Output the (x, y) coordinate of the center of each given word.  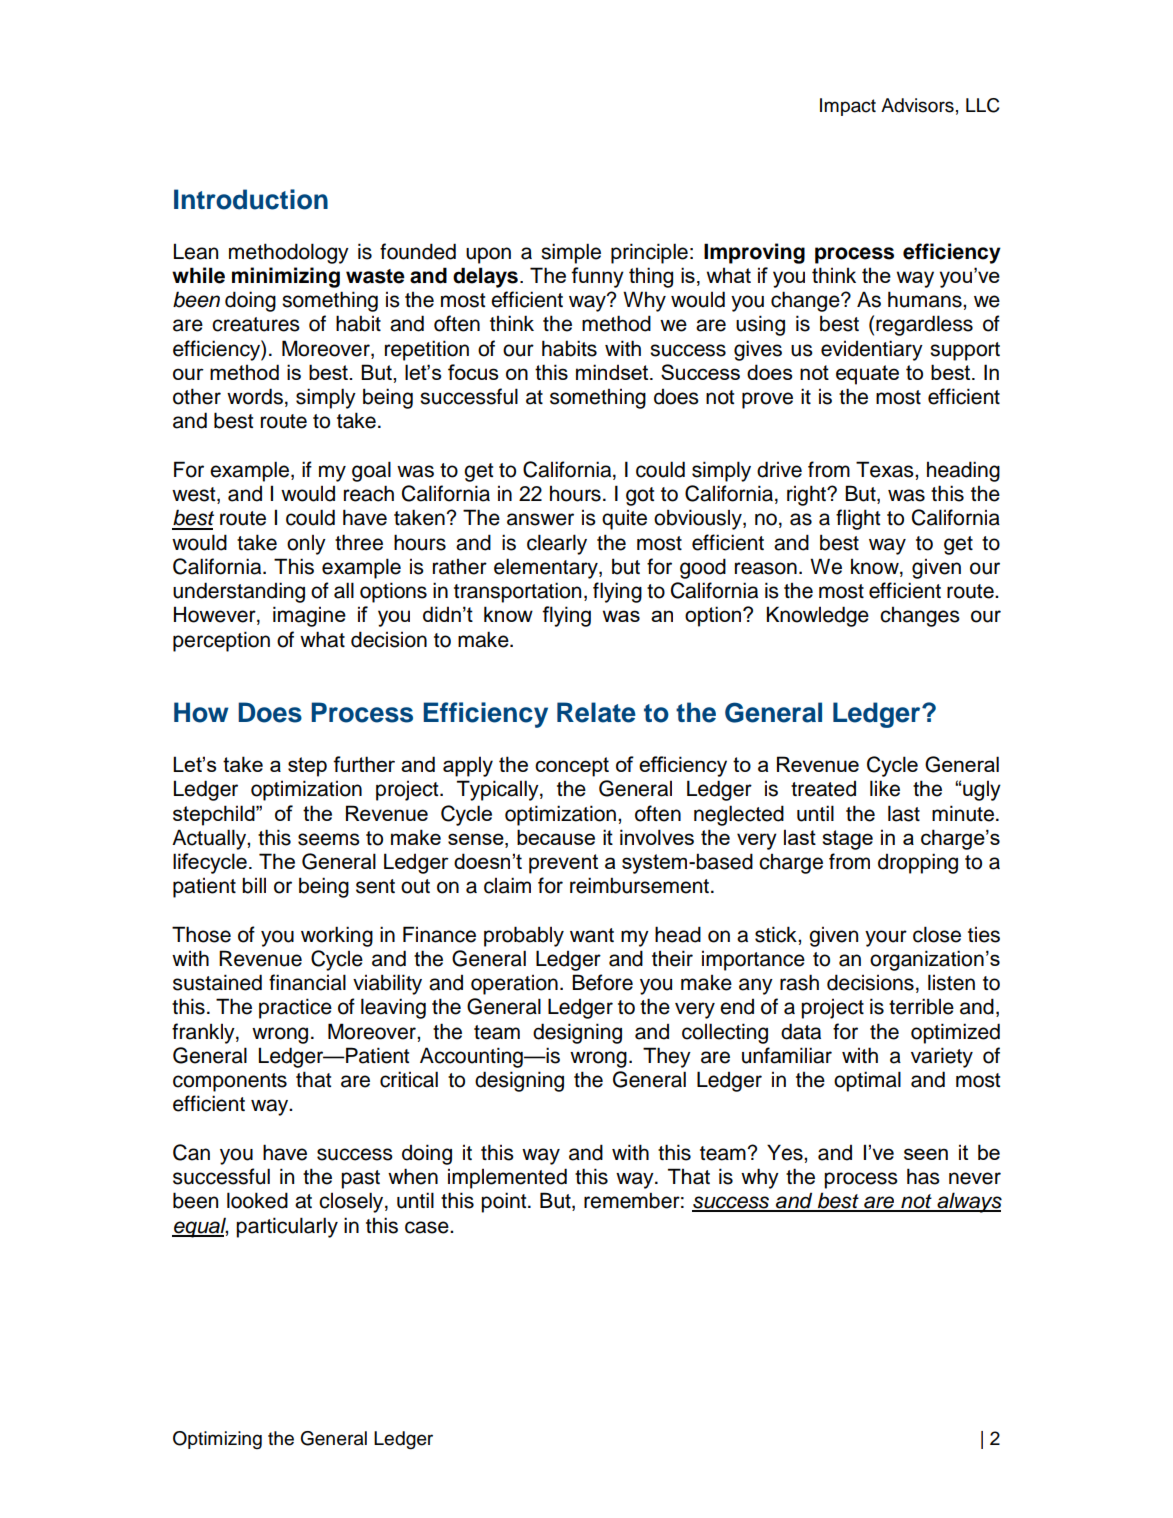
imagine (309, 616)
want (592, 935)
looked (257, 1200)
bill (254, 885)
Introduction (251, 199)
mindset (613, 372)
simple (571, 253)
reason (766, 568)
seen (926, 1154)
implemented (507, 1178)
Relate (596, 712)
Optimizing (217, 1440)
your (886, 938)
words (255, 396)
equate (867, 375)
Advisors (917, 105)
